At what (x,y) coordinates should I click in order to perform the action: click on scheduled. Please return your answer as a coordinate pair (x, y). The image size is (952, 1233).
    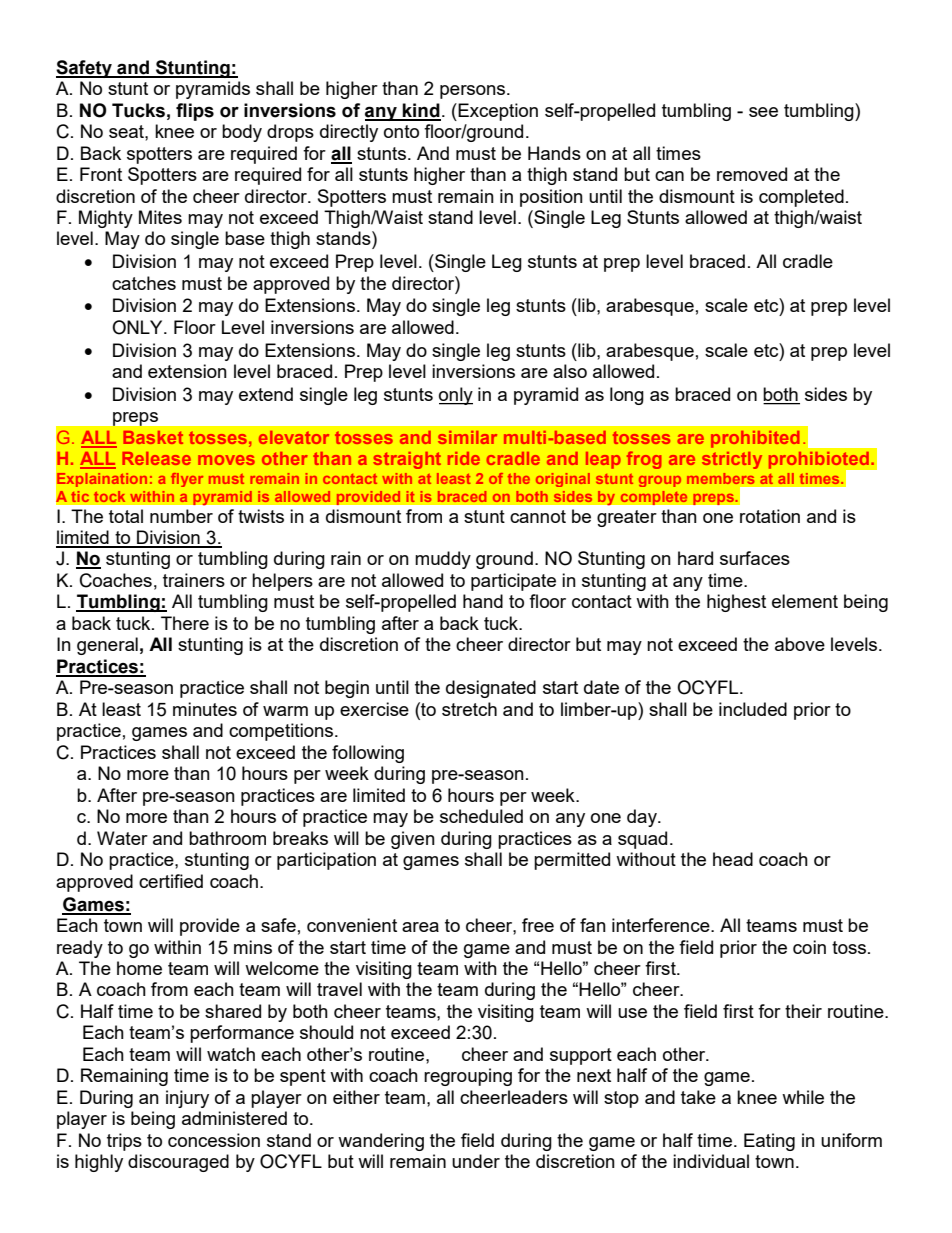
    Looking at the image, I should click on (481, 816).
